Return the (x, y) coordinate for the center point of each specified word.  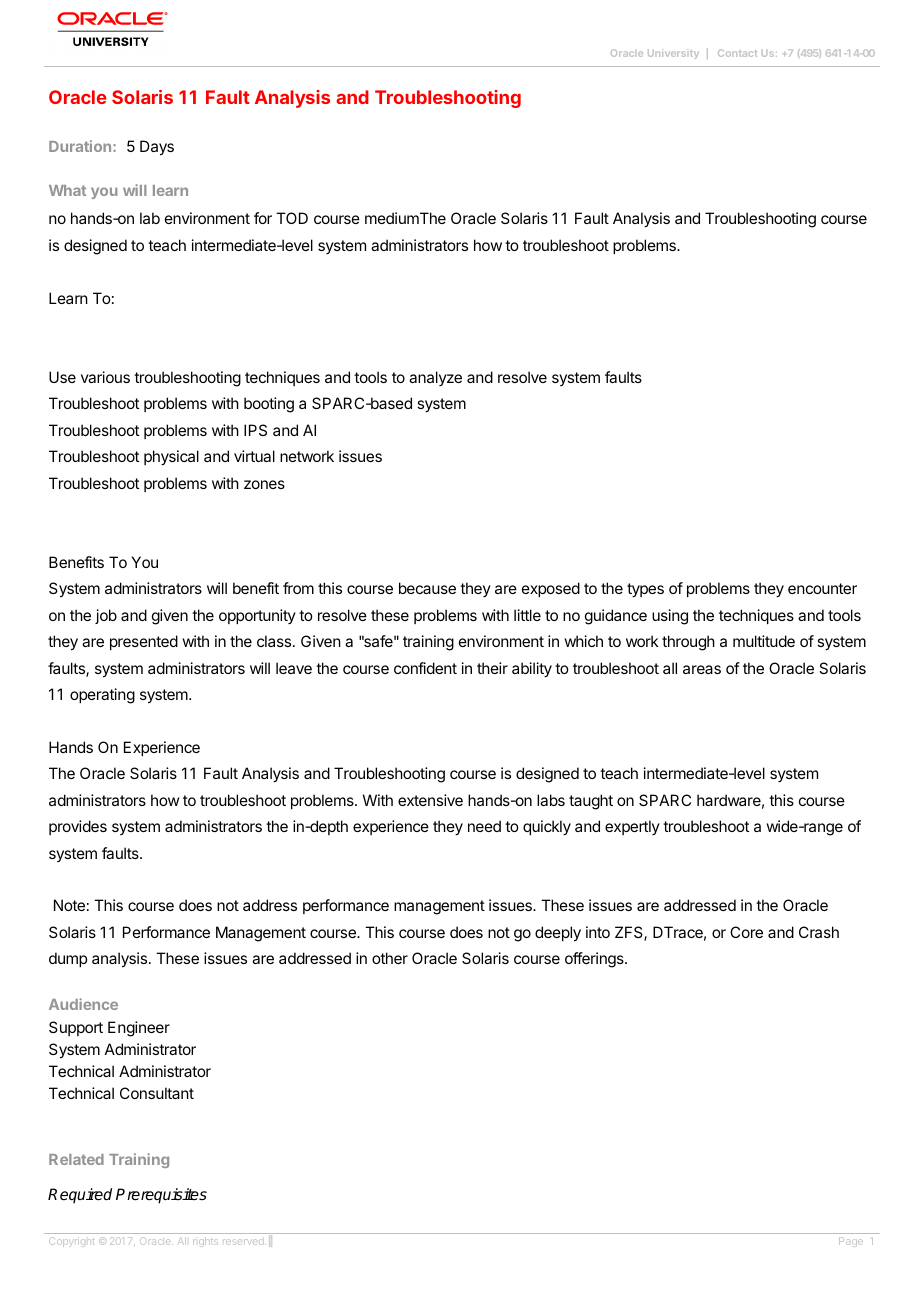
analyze (435, 378)
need (484, 826)
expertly (632, 827)
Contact (737, 53)
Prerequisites (161, 1196)
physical (171, 458)
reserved (244, 1242)
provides (78, 827)
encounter (822, 588)
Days (157, 148)
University (673, 54)
